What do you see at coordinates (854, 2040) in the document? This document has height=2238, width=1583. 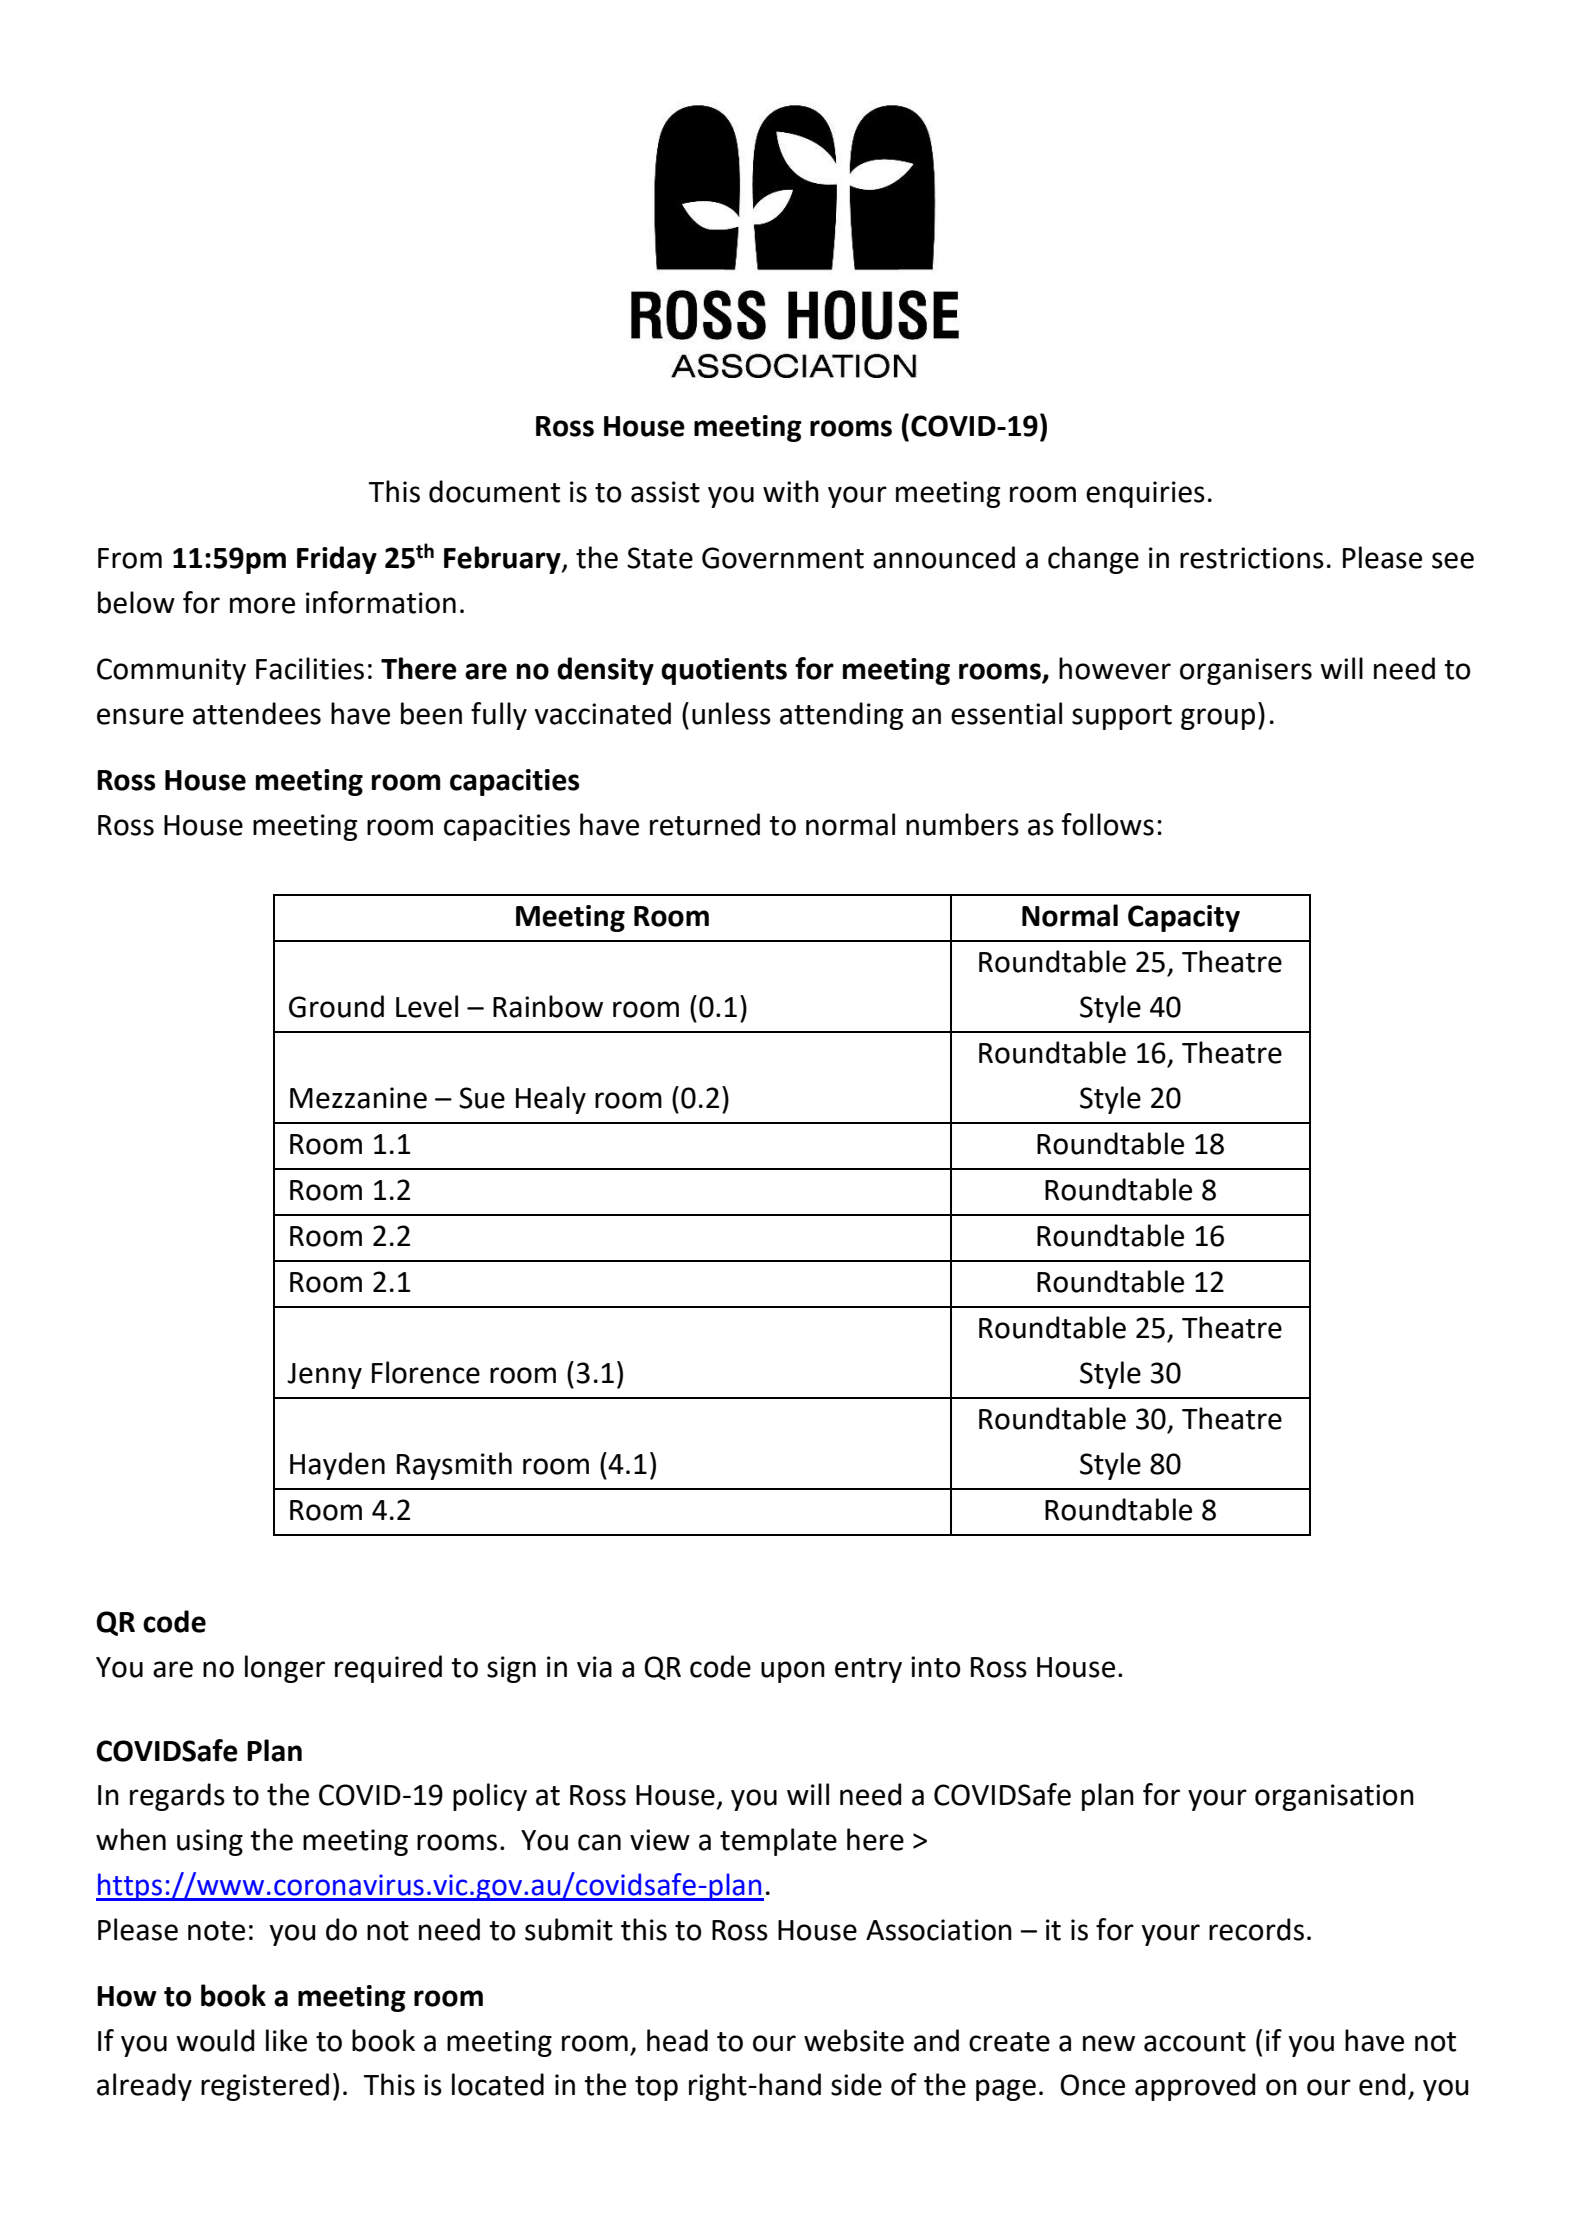 I see `website` at bounding box center [854, 2040].
